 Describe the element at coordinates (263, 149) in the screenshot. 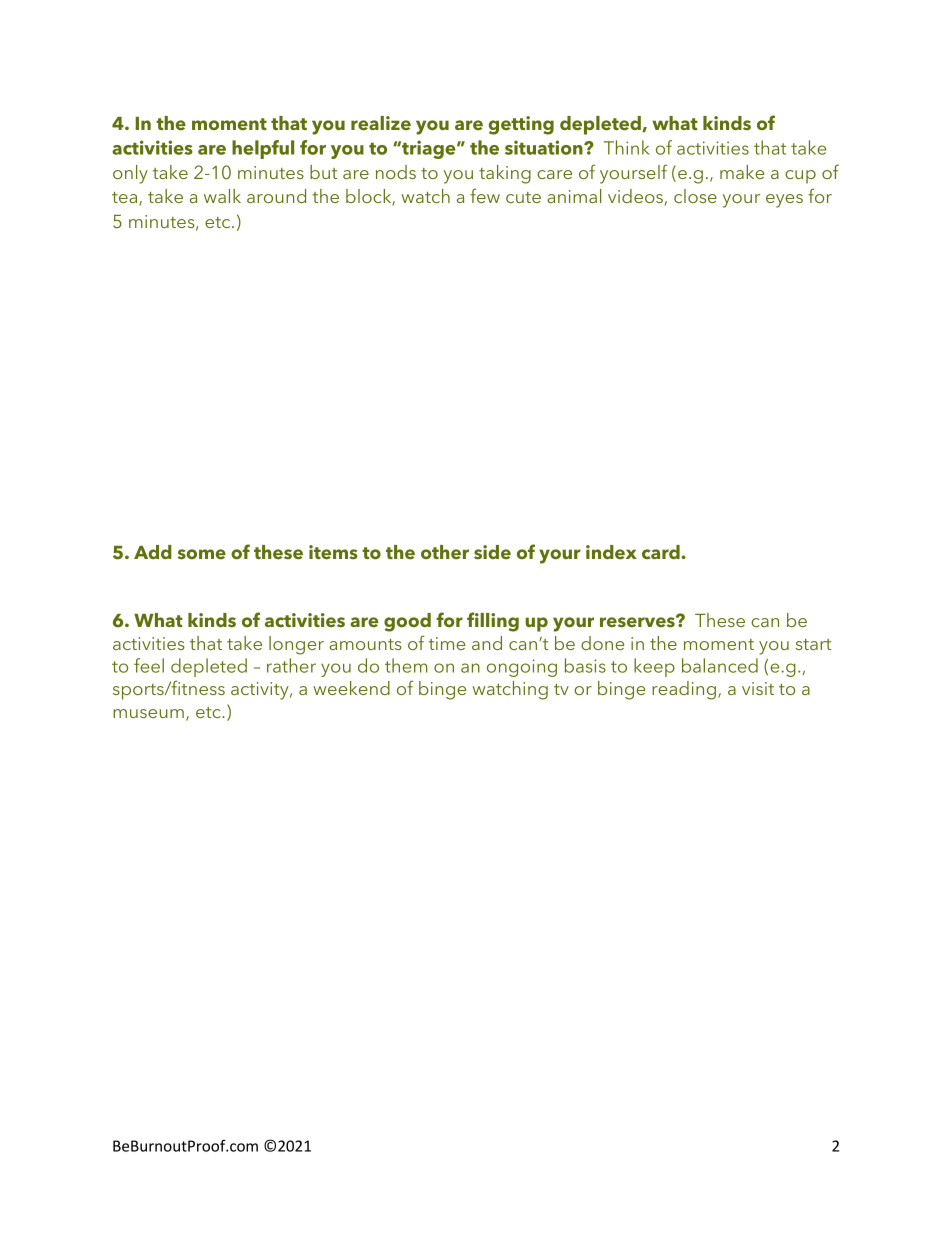

I see `helpful` at that location.
